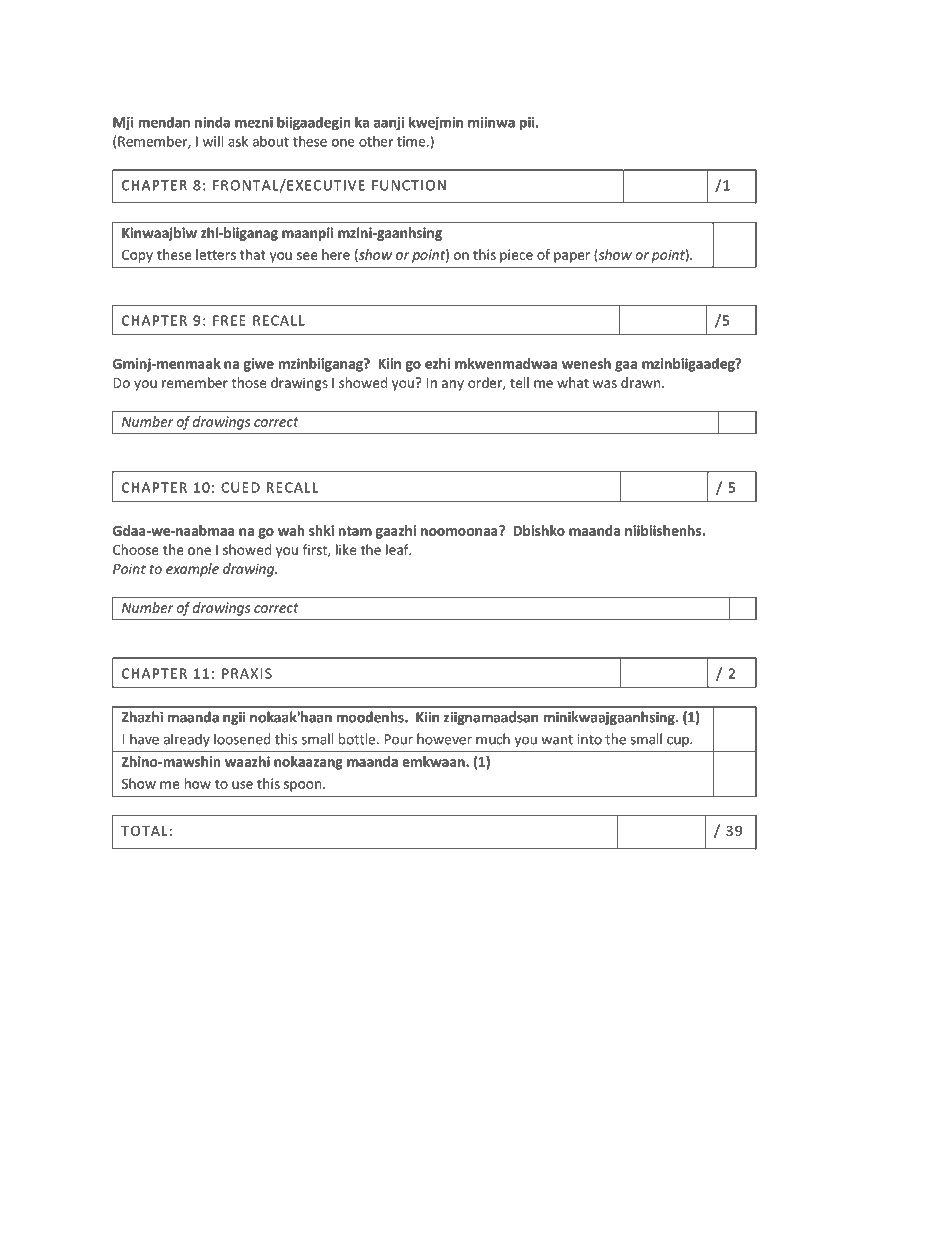  I want to click on will, so click(213, 141).
